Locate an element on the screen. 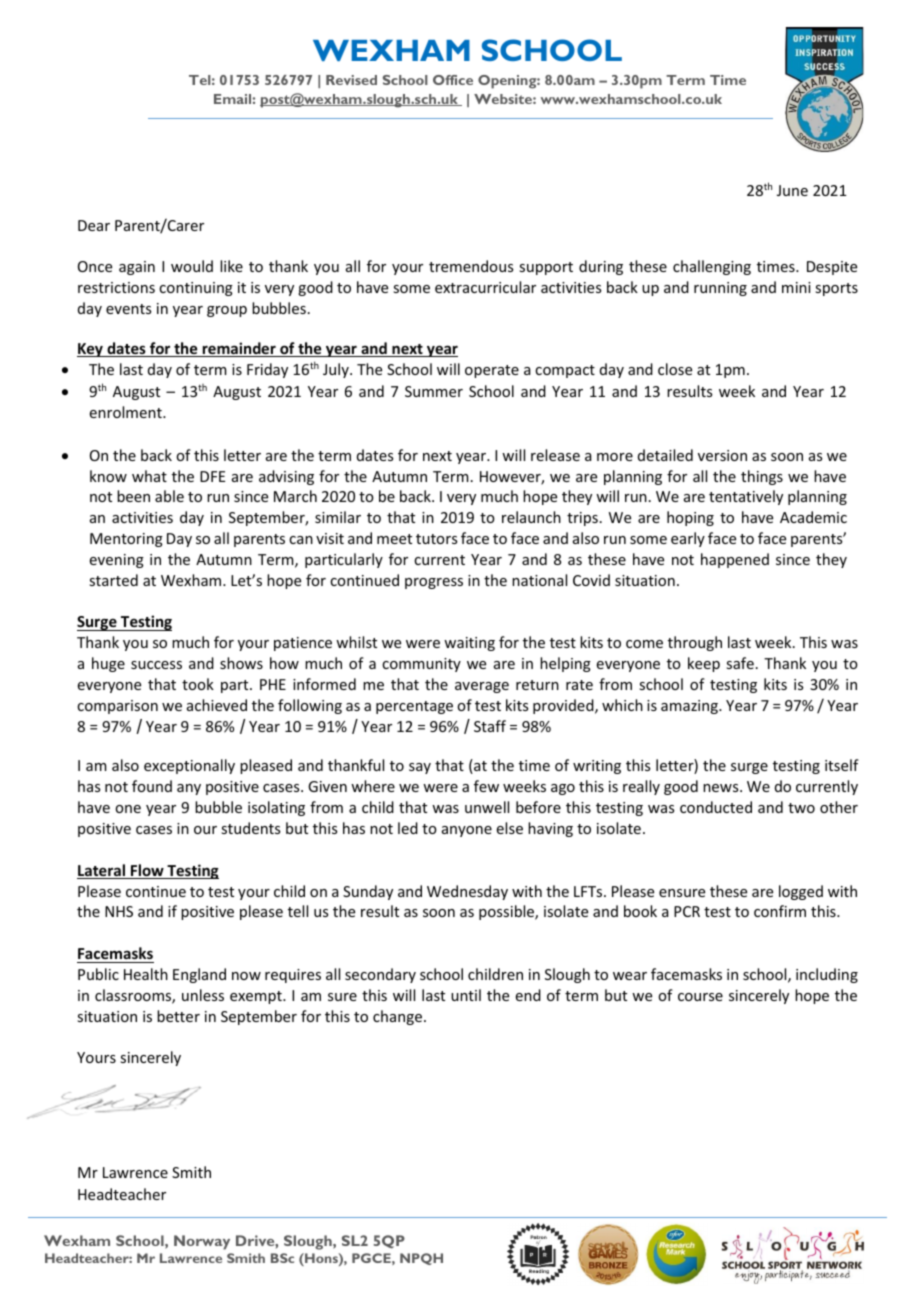 The height and width of the screenshot is (1308, 924). change is located at coordinates (397, 1017).
